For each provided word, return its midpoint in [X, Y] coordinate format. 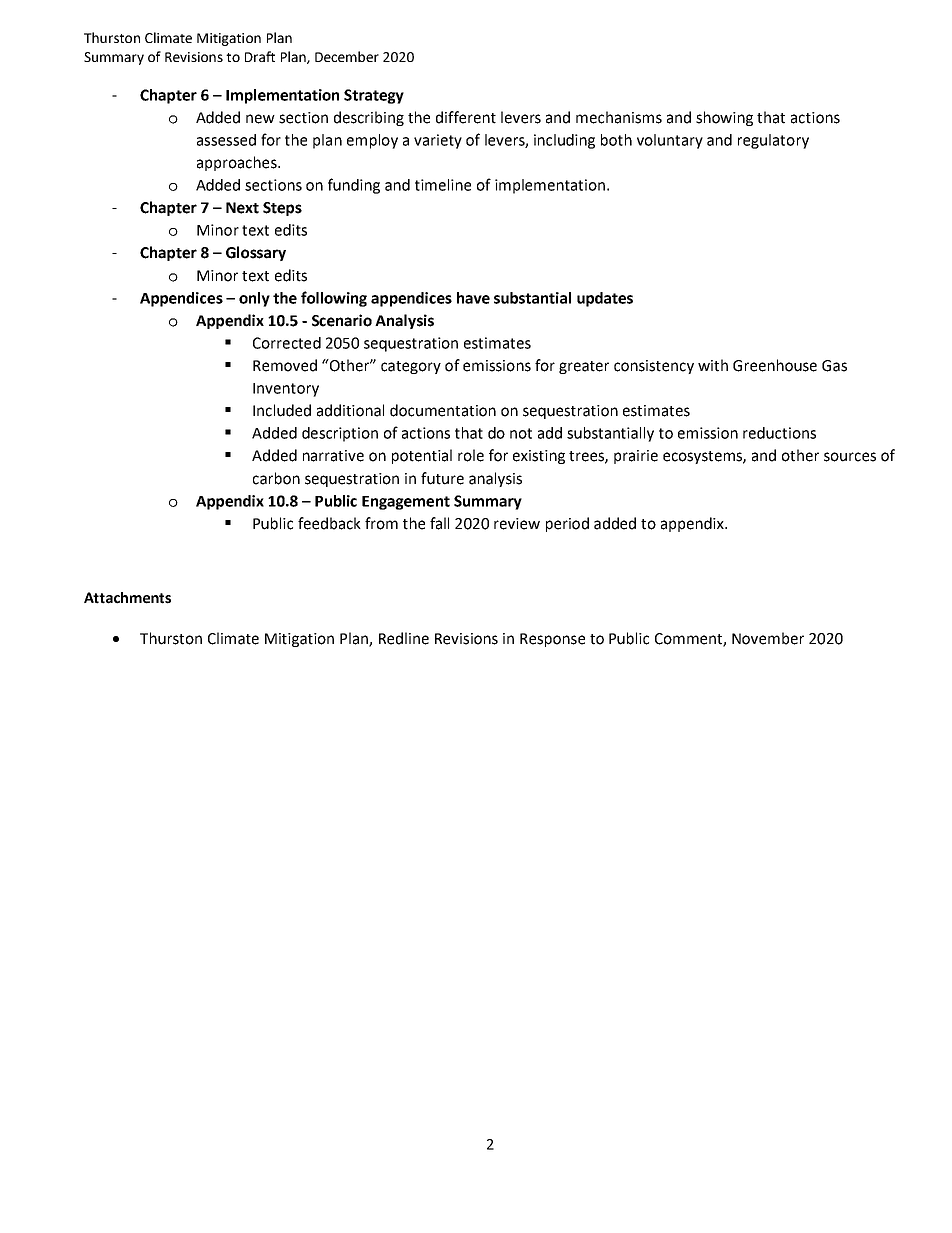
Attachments [127, 598]
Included [282, 410]
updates [605, 299]
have [473, 298]
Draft [260, 56]
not [521, 433]
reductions [779, 433]
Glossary [256, 253]
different [466, 117]
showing [724, 118]
